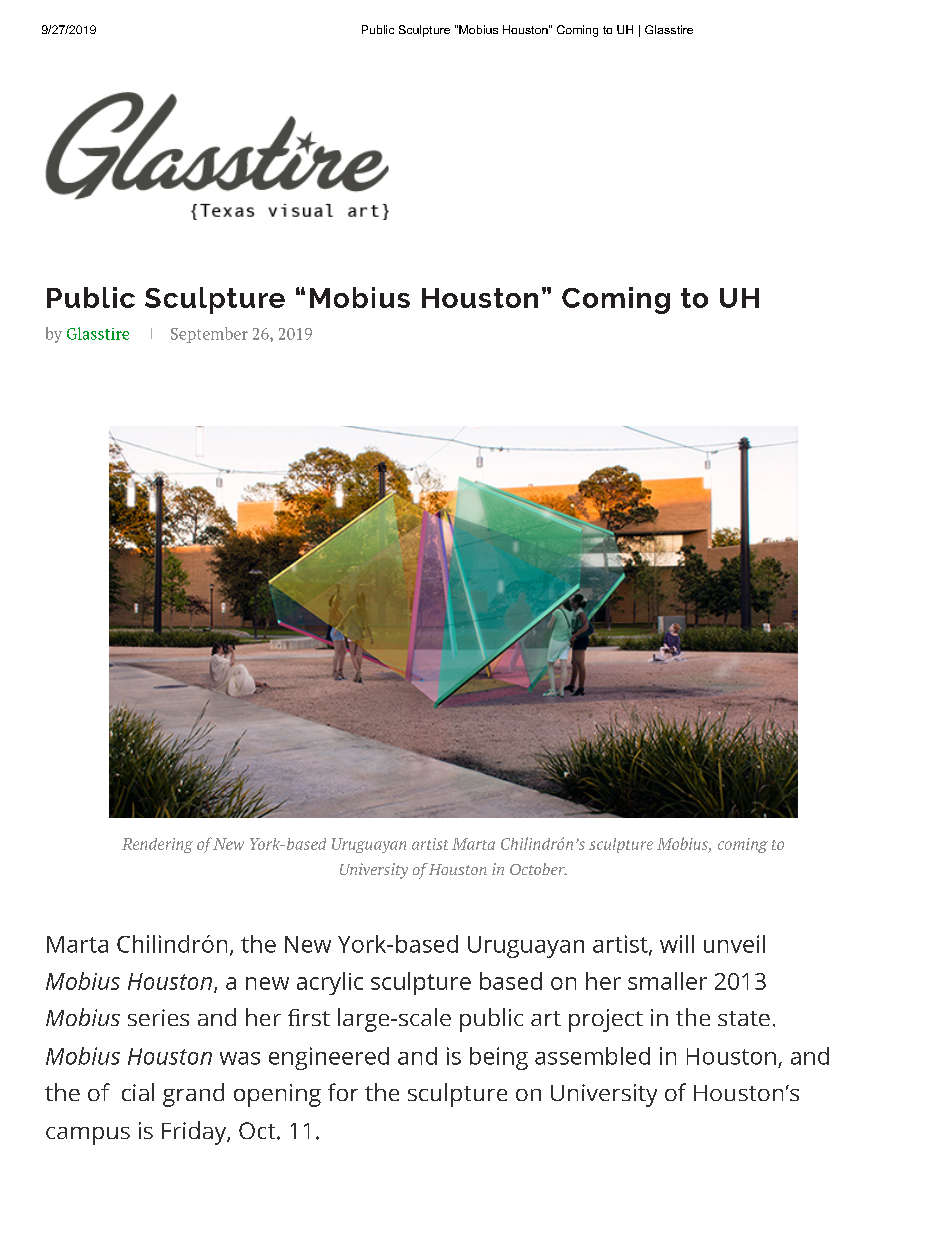 This screenshot has width=952, height=1233. Describe the element at coordinates (209, 335) in the screenshot. I see `September` at that location.
